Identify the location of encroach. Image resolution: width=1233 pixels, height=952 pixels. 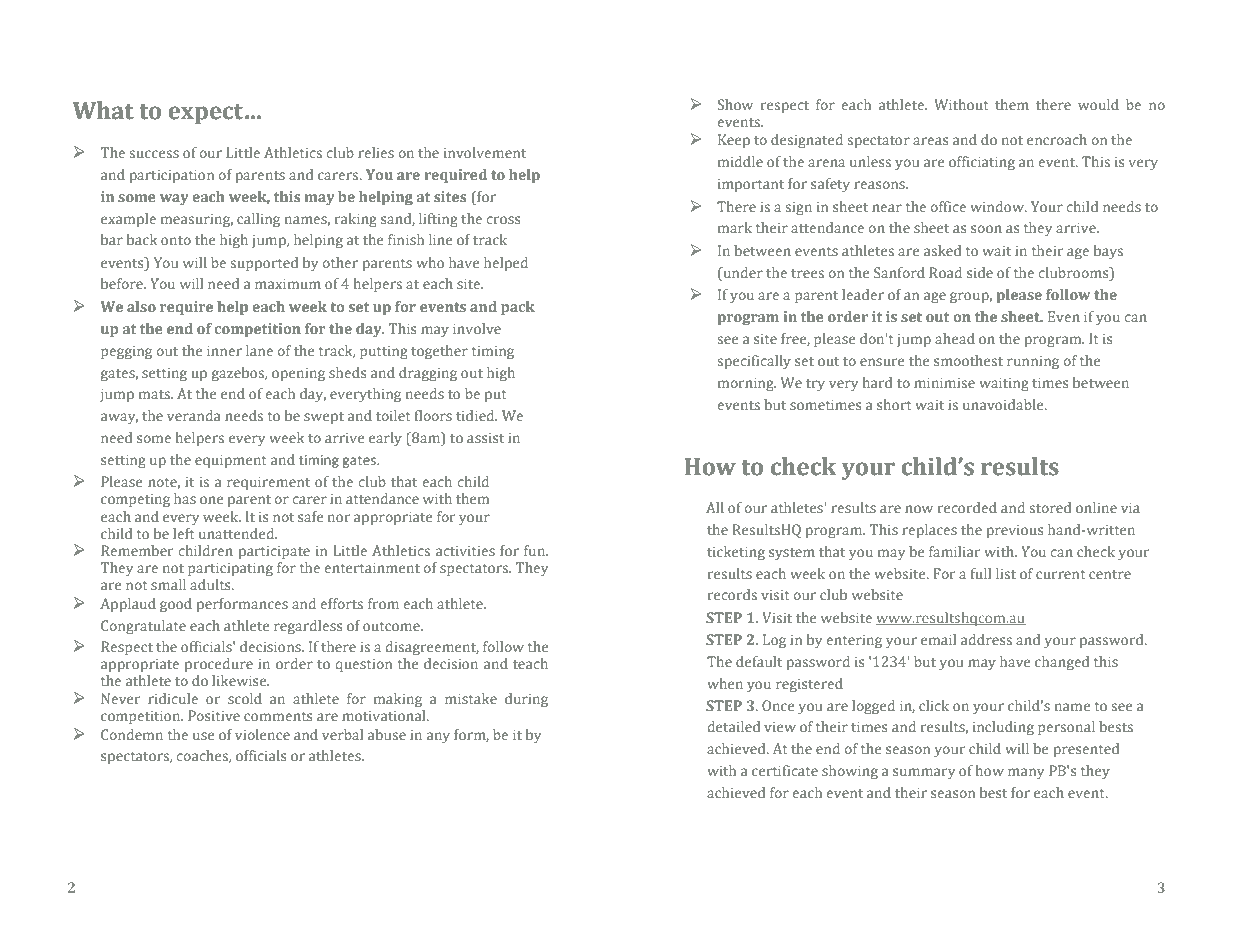
(1057, 139).
